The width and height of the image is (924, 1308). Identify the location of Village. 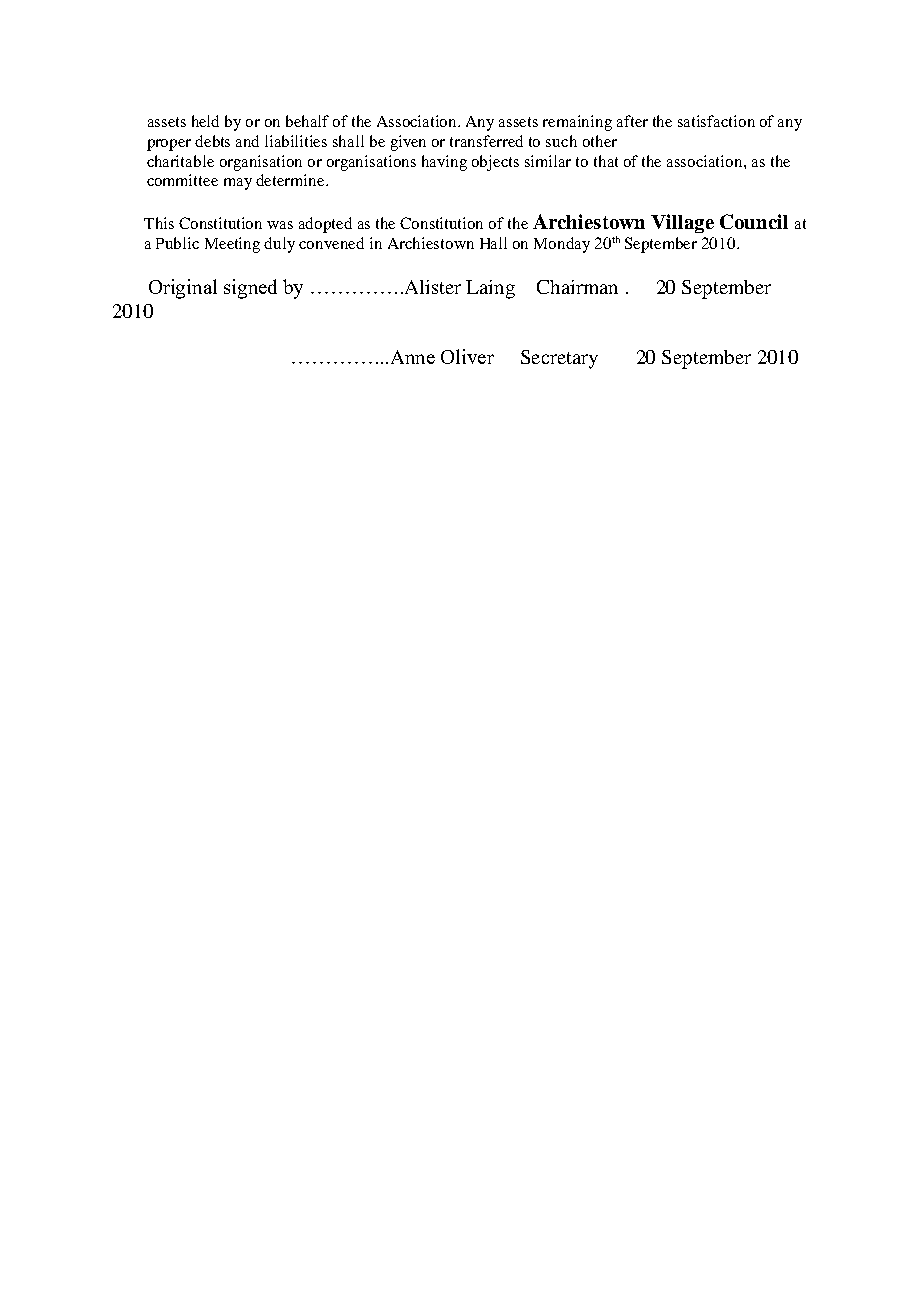
(682, 223).
